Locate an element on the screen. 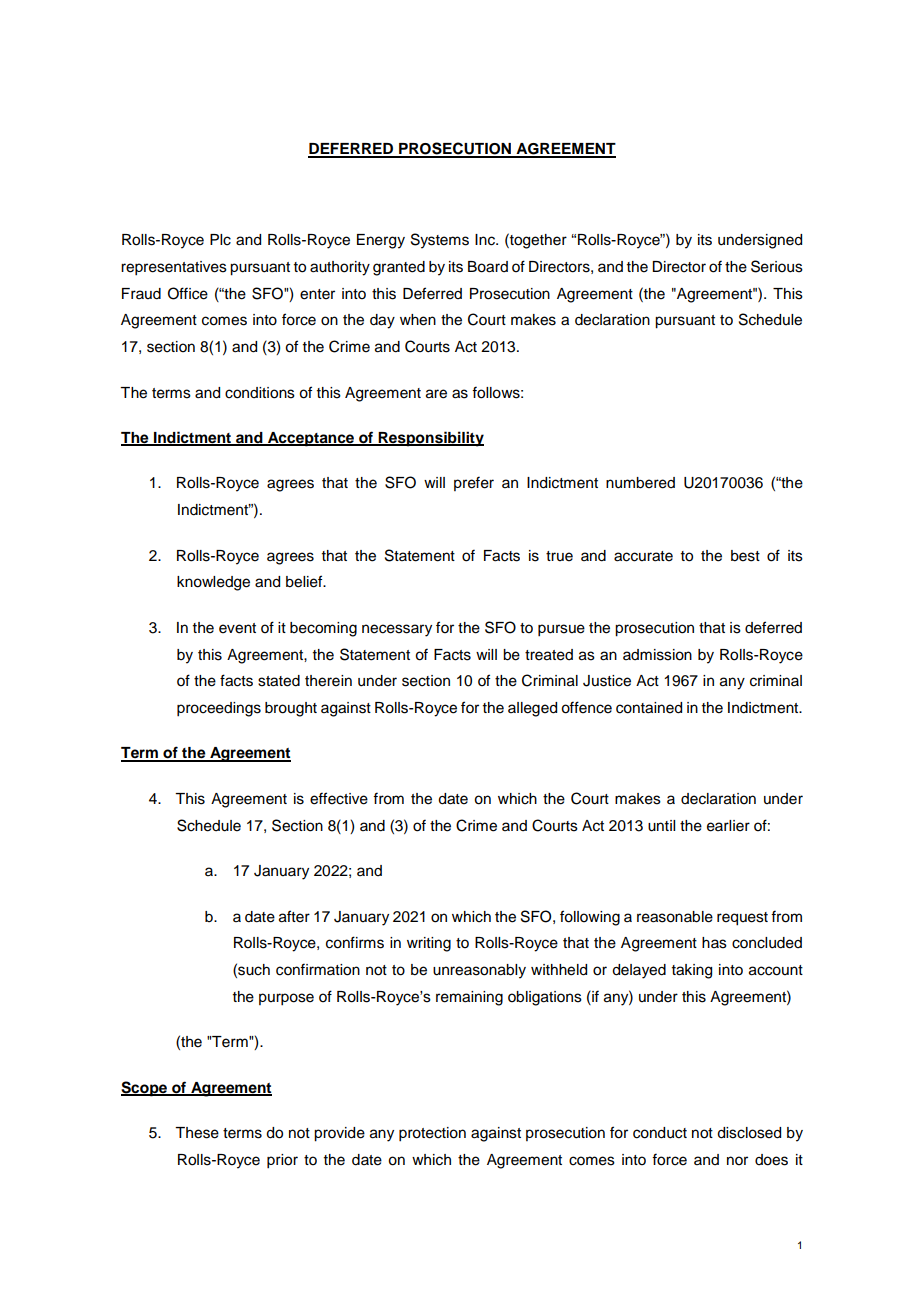 The height and width of the screenshot is (1307, 924). proceedings is located at coordinates (219, 709).
